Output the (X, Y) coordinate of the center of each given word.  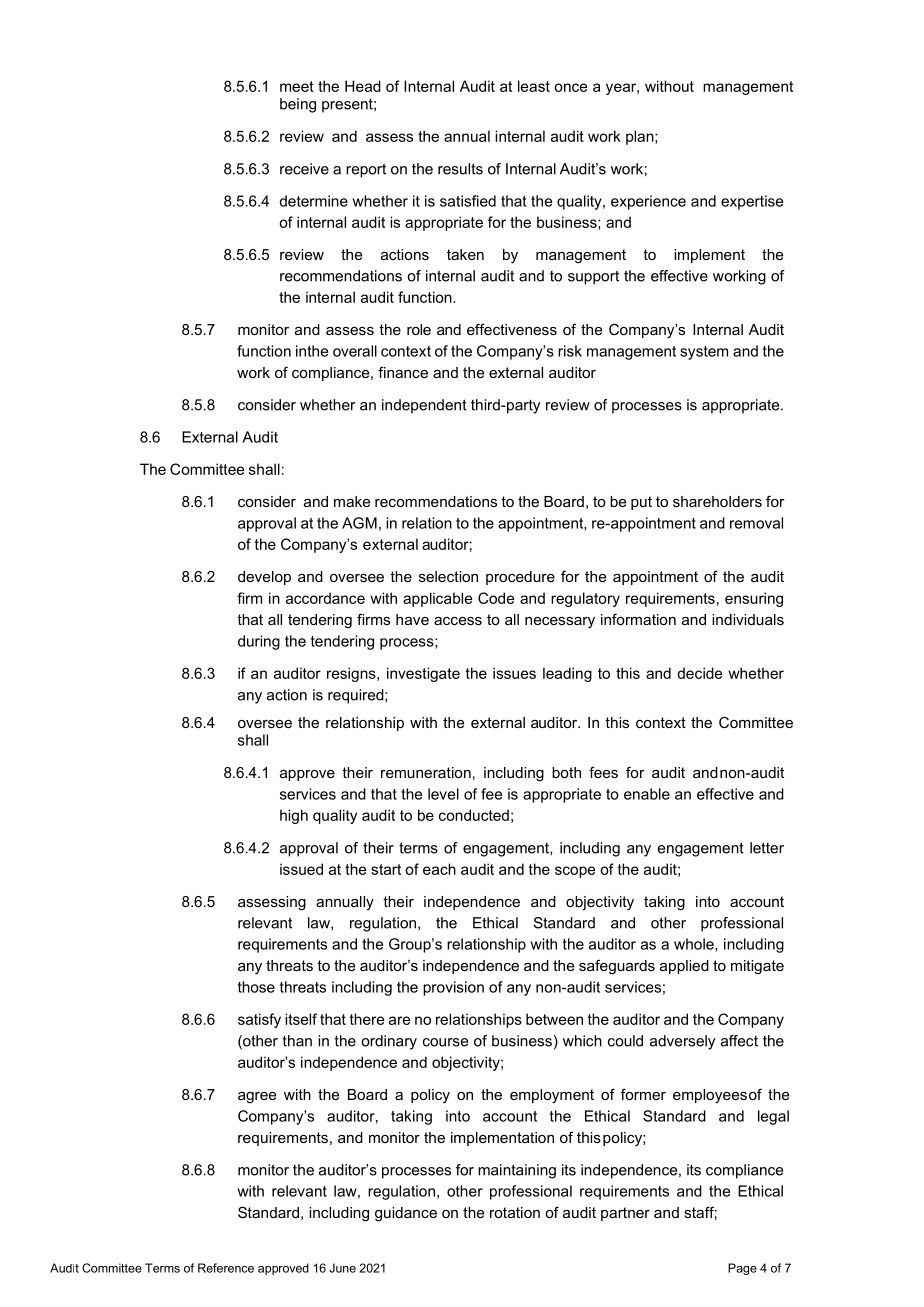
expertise (752, 202)
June (342, 1268)
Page (742, 1269)
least (534, 86)
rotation (515, 1212)
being (298, 105)
